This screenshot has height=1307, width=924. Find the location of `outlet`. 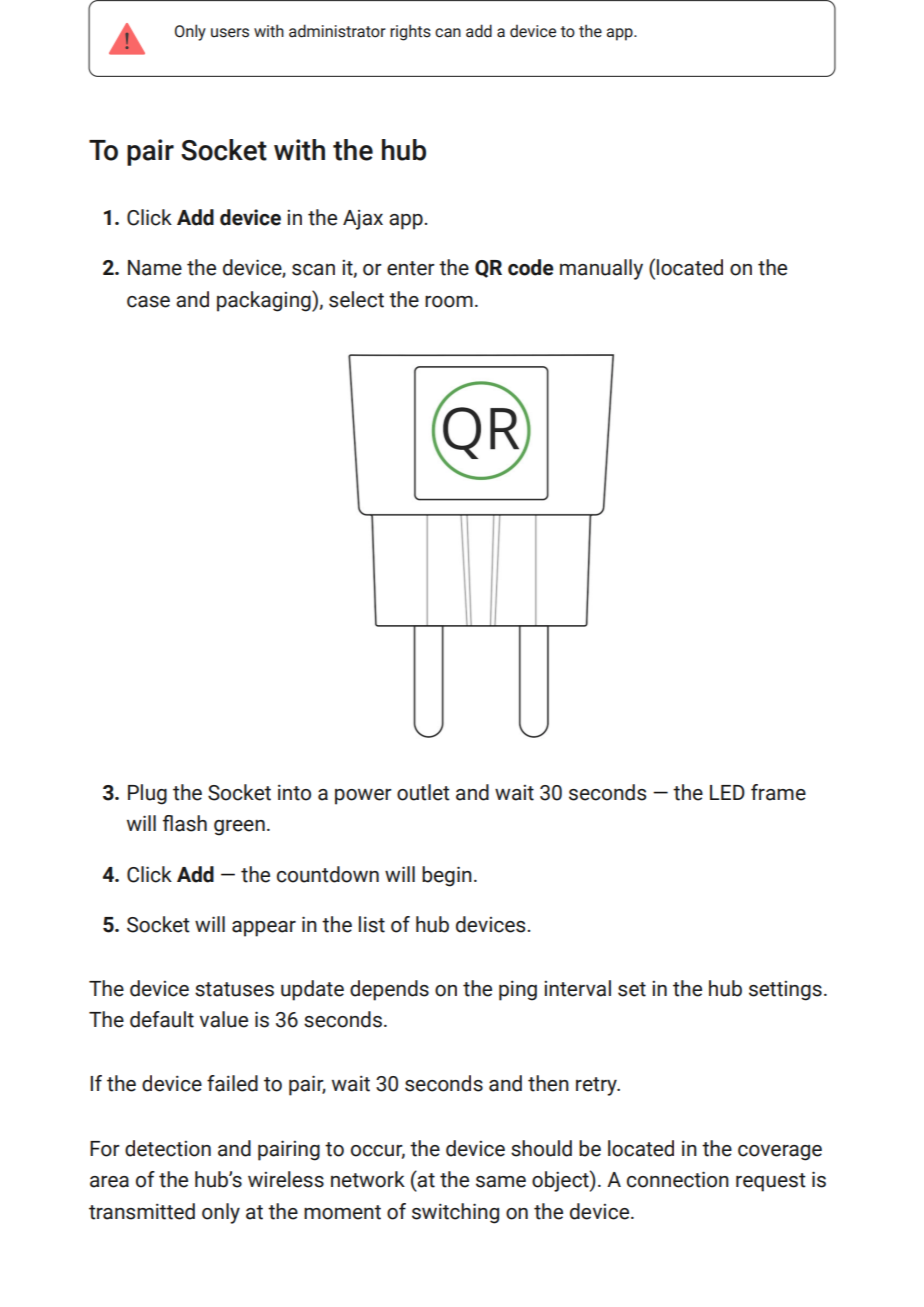

outlet is located at coordinates (423, 792).
